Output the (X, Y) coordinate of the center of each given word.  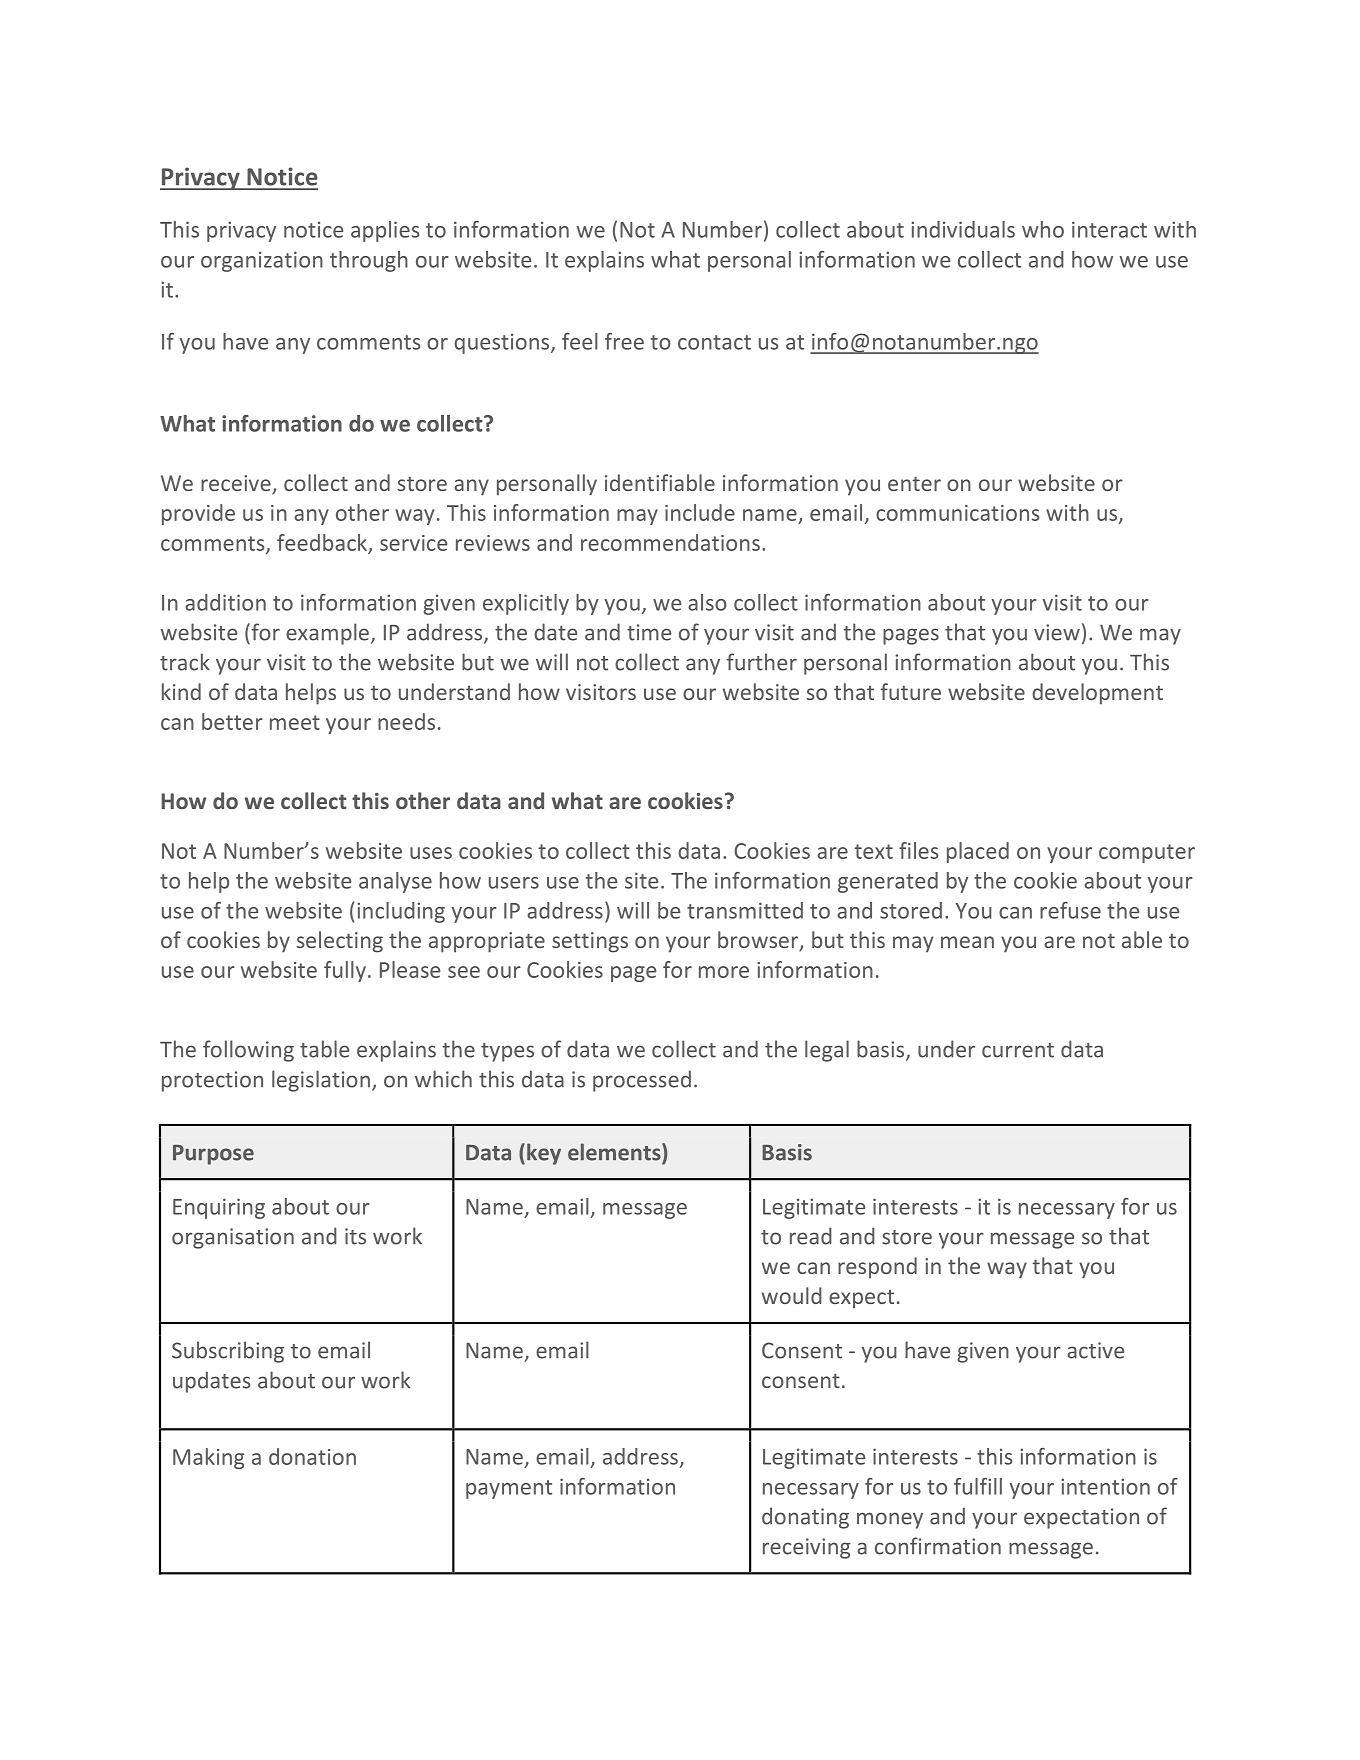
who (1043, 229)
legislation (321, 1081)
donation (312, 1456)
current (1018, 1050)
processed (642, 1081)
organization (262, 261)
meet (295, 722)
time (649, 632)
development (1097, 694)
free (624, 341)
